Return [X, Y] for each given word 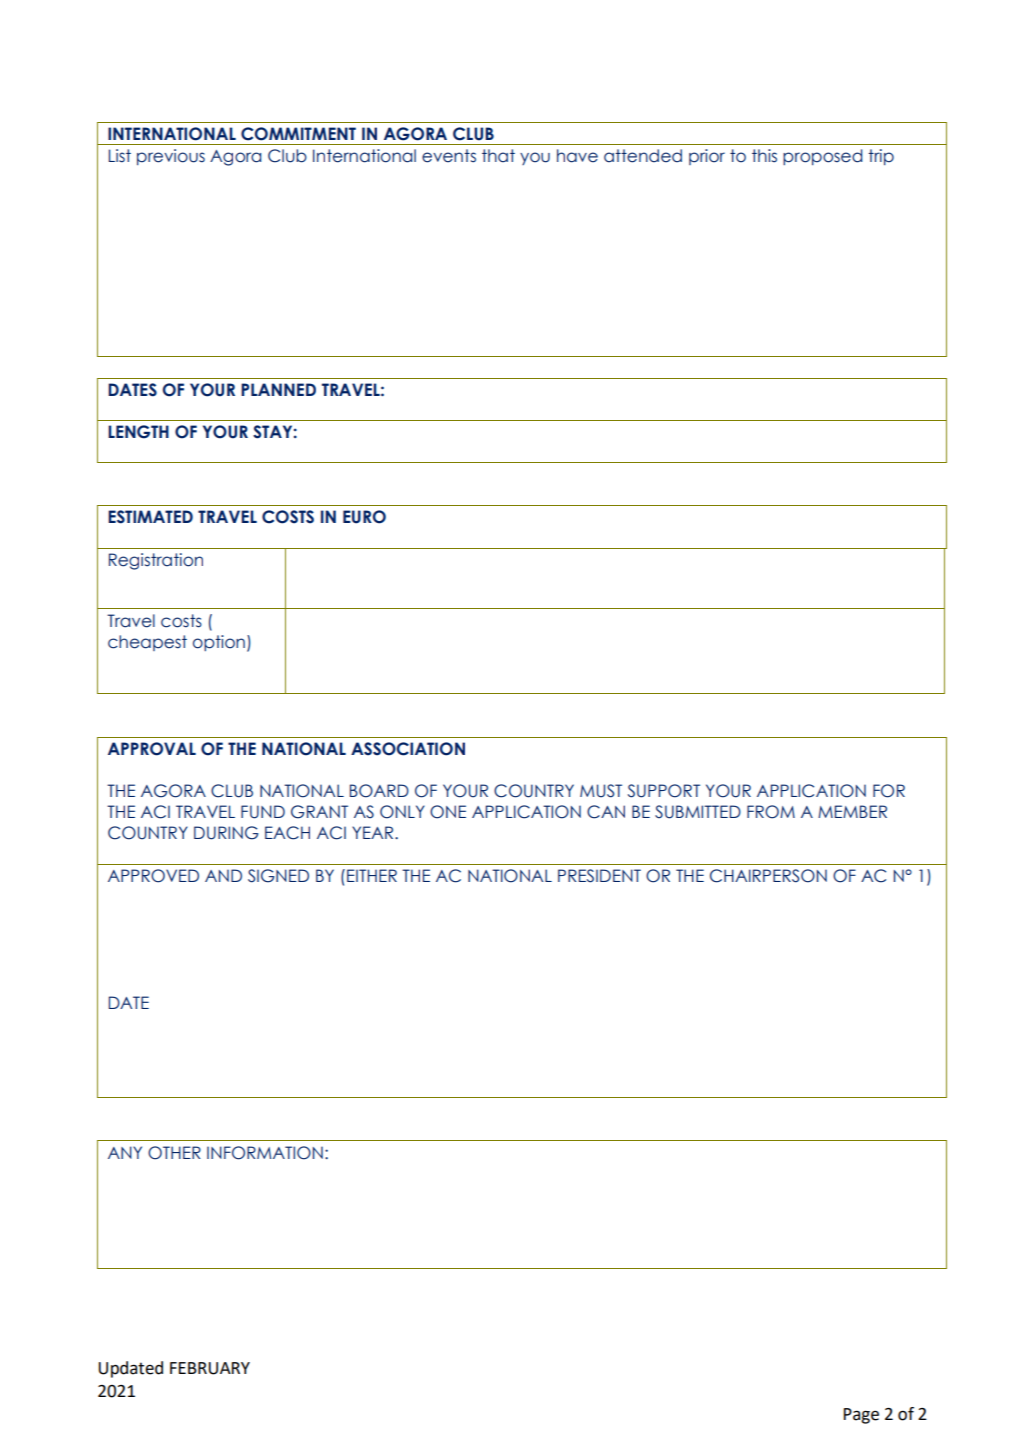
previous [171, 157]
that [498, 156]
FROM [771, 812]
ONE [448, 812]
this [764, 156]
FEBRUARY [210, 1368]
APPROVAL [152, 749]
